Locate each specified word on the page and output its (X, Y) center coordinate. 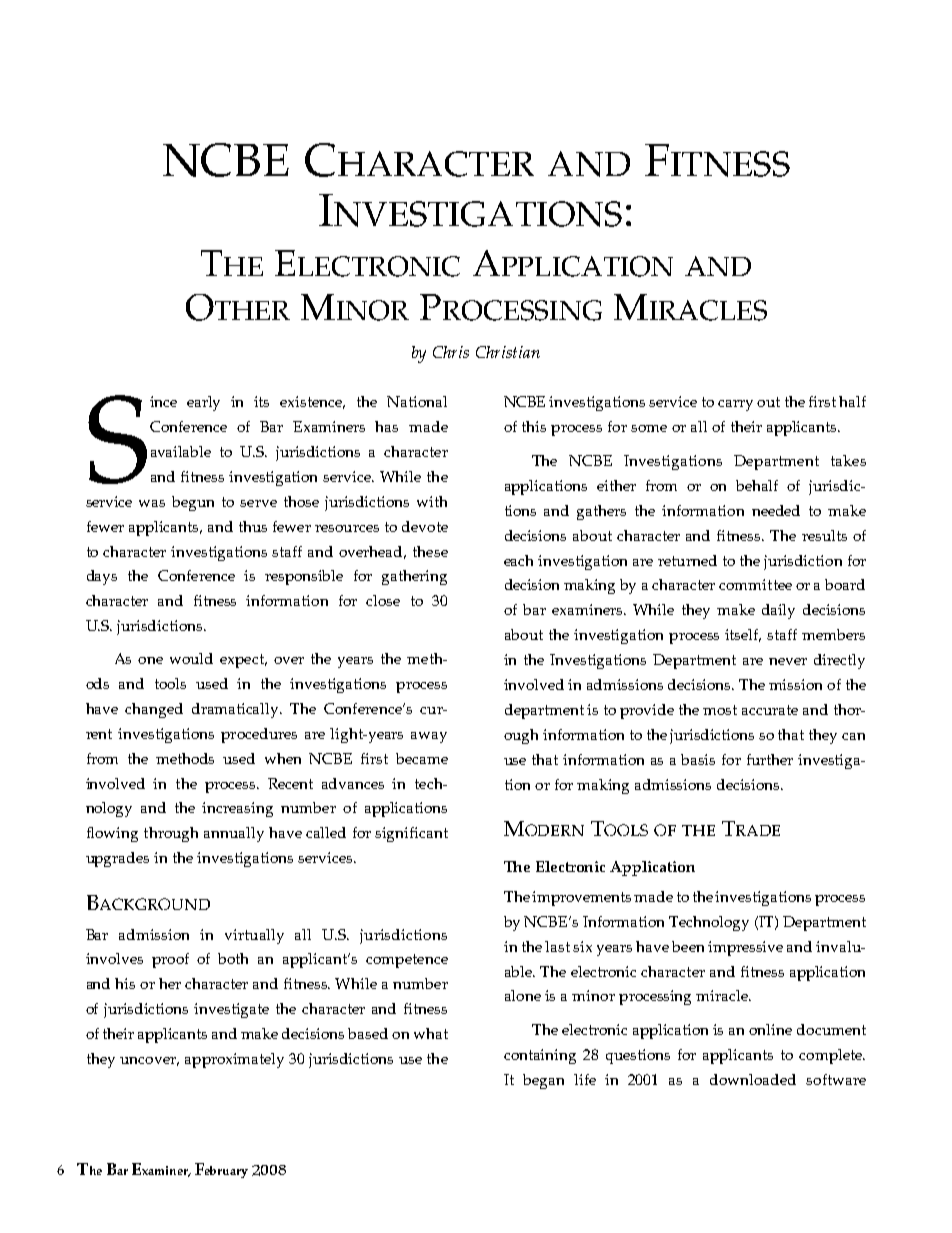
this (534, 426)
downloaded (753, 1079)
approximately (234, 1060)
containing (540, 1056)
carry (735, 405)
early (203, 403)
